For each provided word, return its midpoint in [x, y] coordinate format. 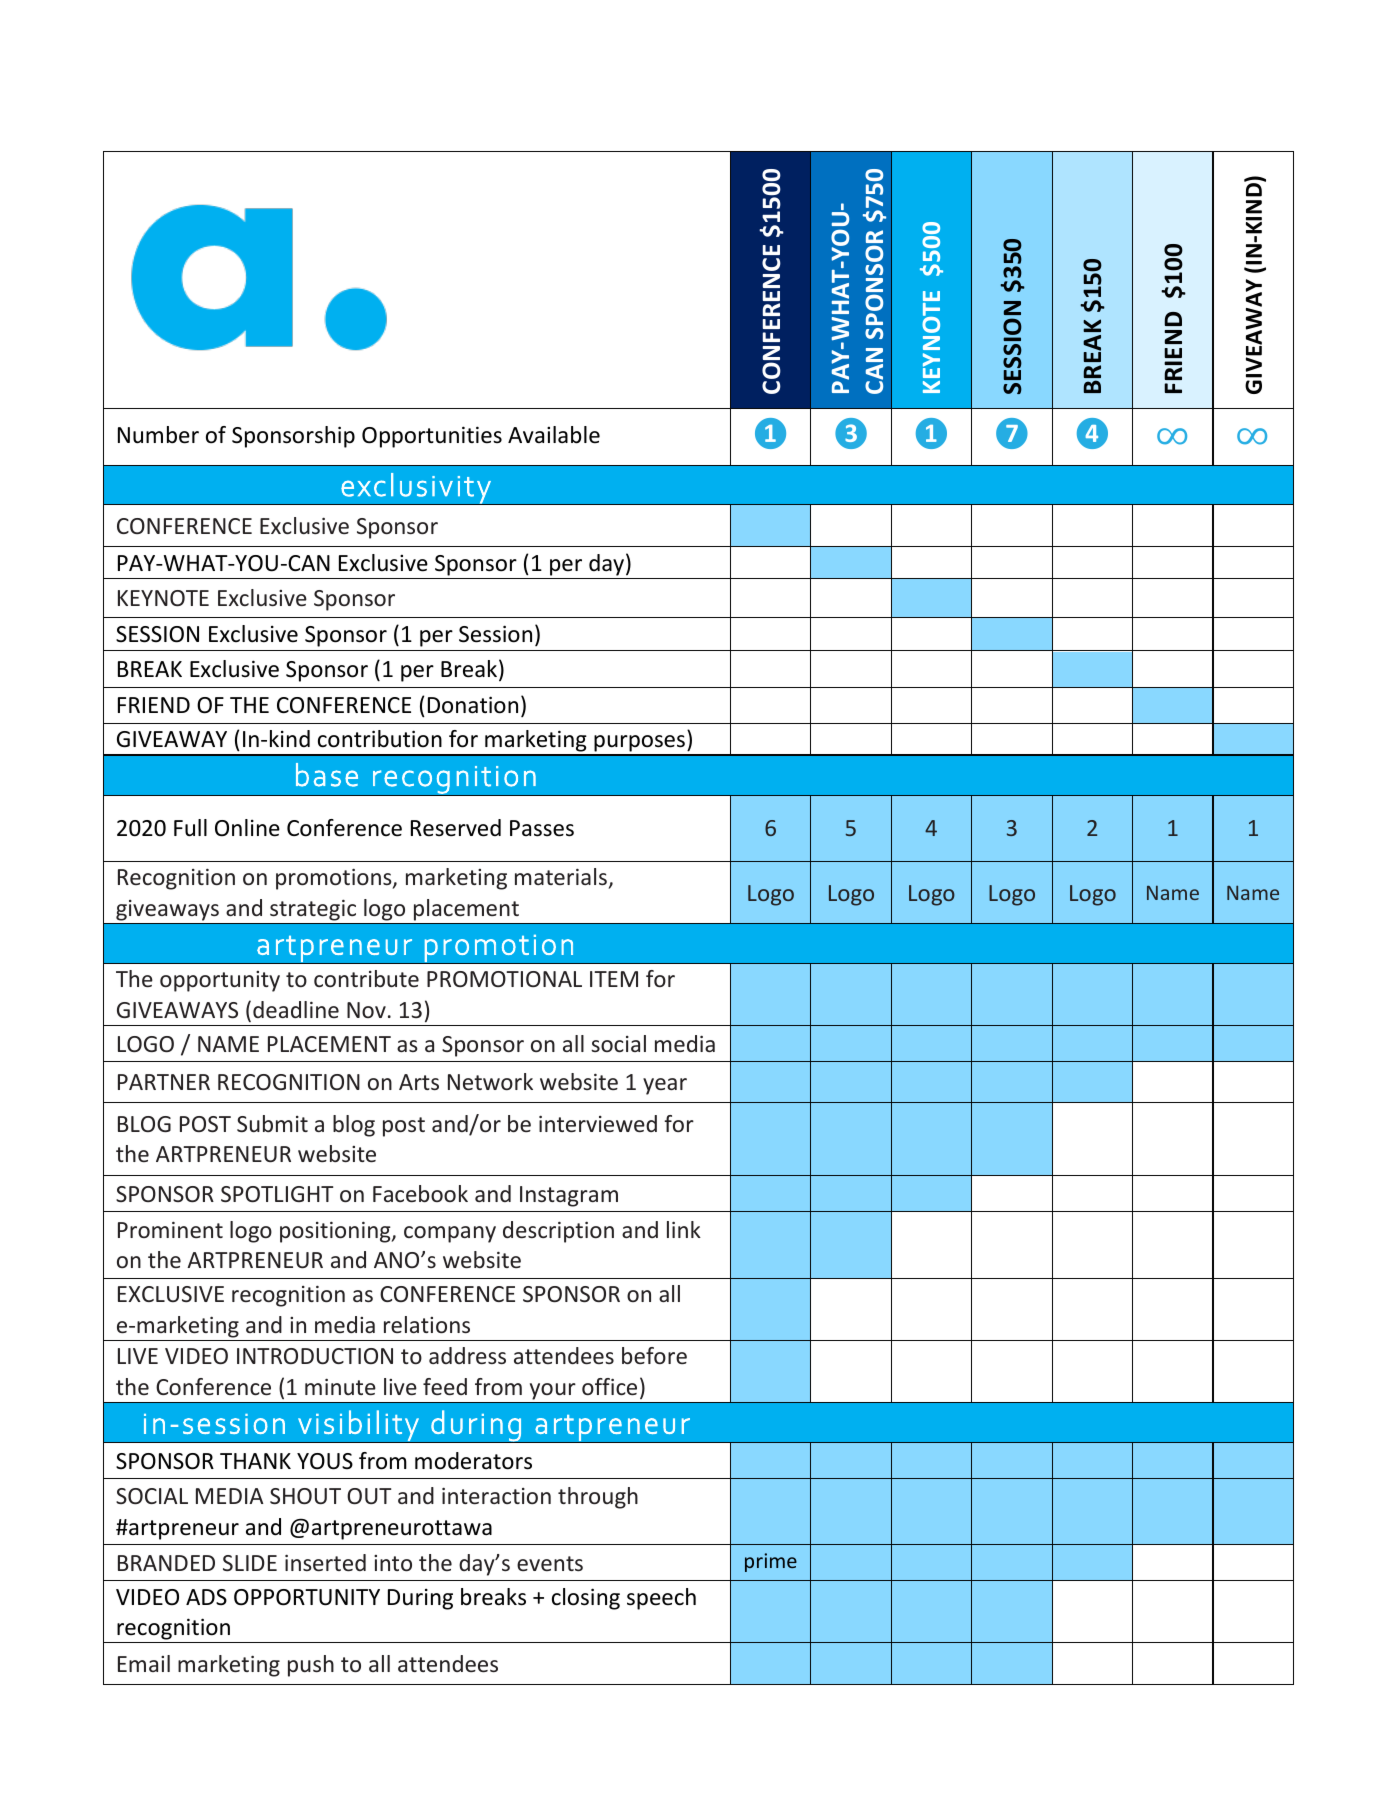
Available [554, 435]
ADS [206, 1597]
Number [158, 435]
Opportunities [432, 437]
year [665, 1086]
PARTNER [164, 1082]
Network [490, 1082]
